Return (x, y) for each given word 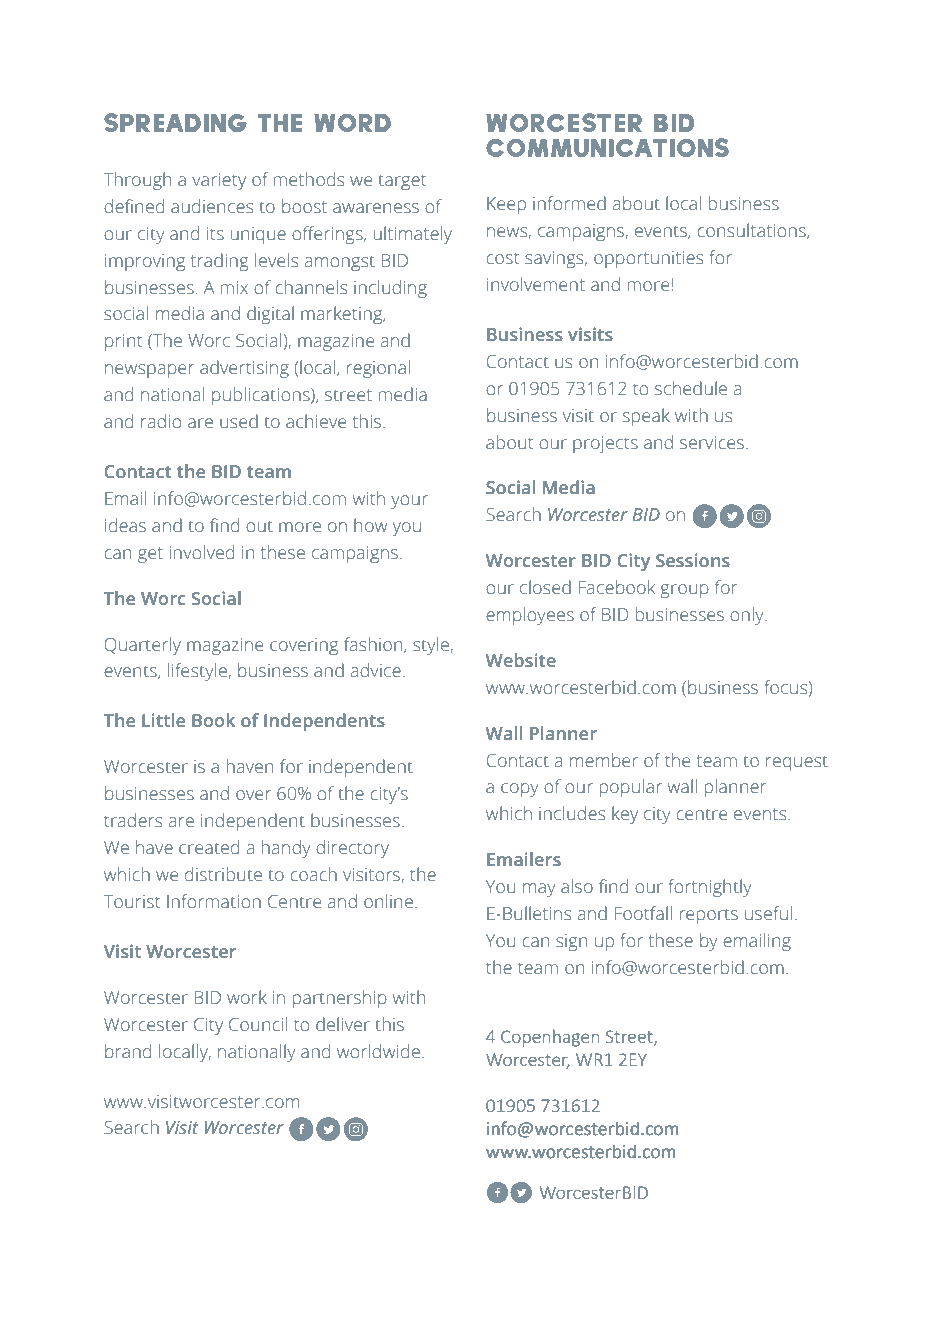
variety (219, 181)
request (797, 763)
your (409, 502)
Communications (607, 147)
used (239, 421)
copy (519, 790)
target (402, 182)
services (713, 443)
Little (163, 720)
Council (258, 1024)
